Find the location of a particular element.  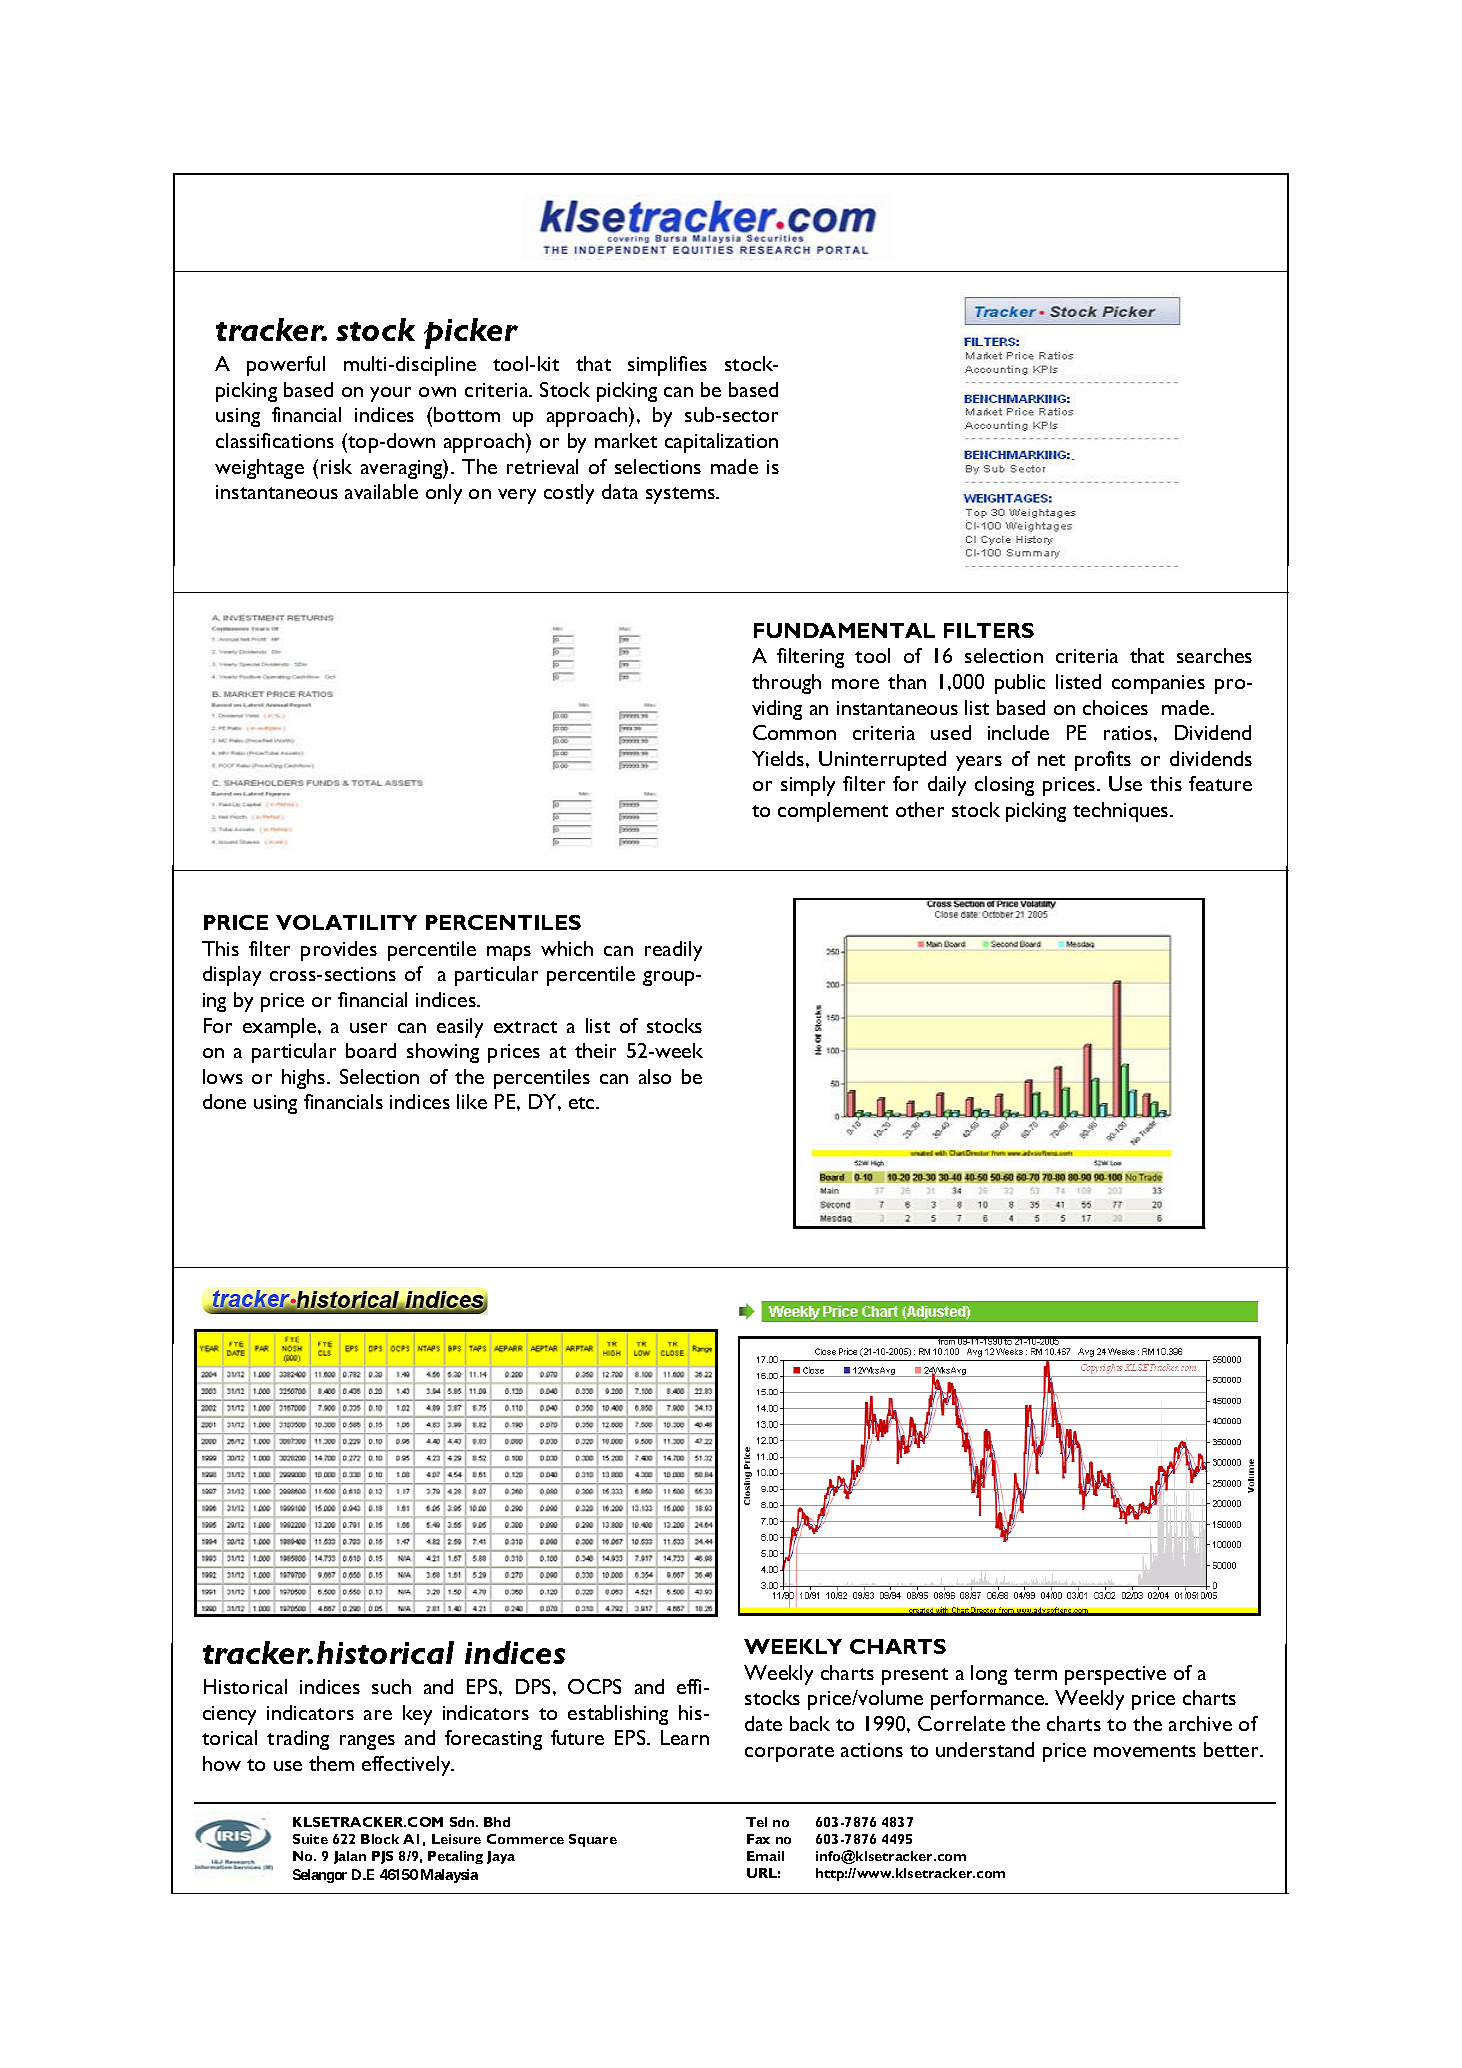

searches is located at coordinates (1214, 655).
